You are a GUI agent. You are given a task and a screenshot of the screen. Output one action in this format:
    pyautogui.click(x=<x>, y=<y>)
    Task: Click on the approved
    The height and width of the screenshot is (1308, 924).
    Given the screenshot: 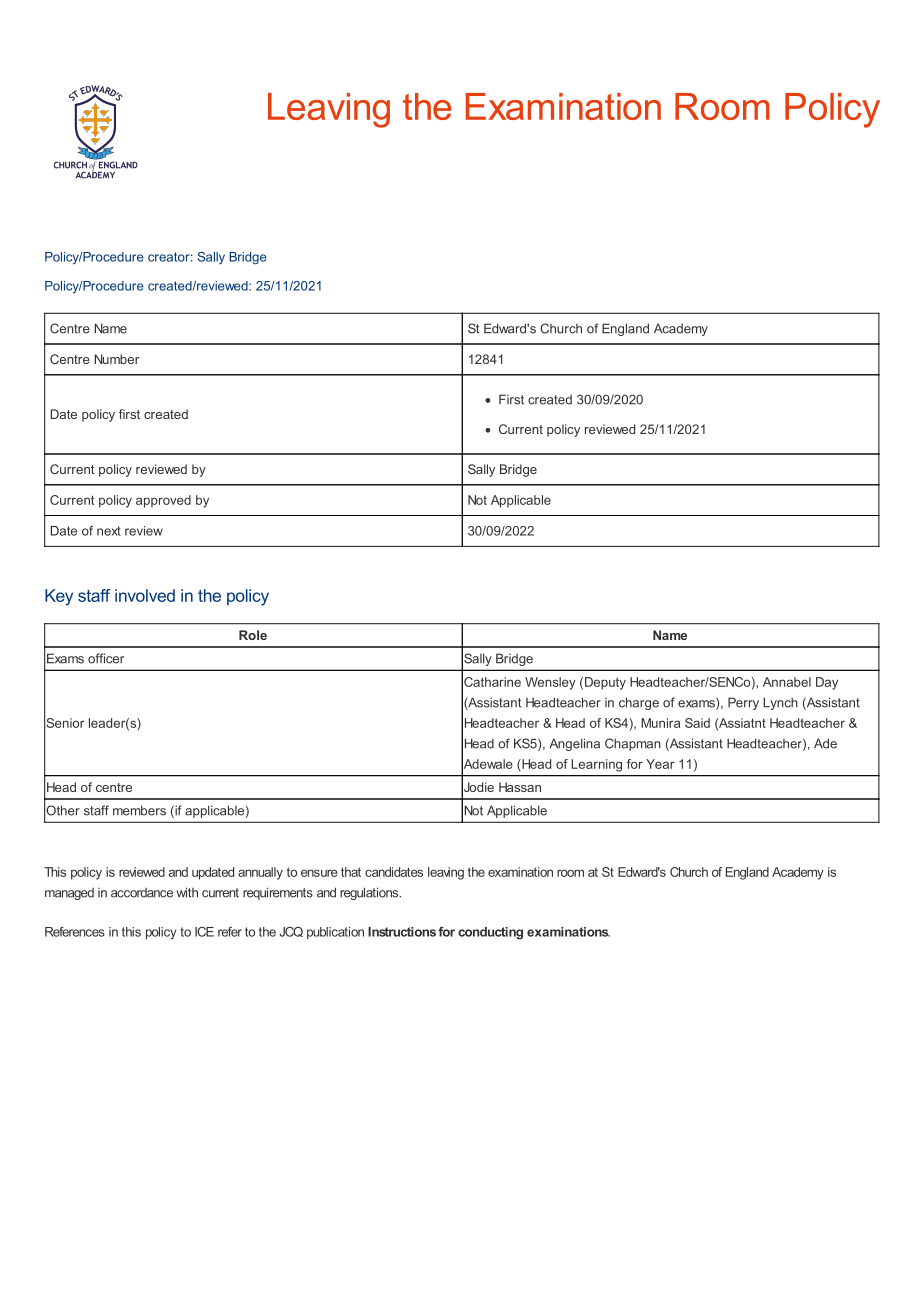 What is the action you would take?
    pyautogui.click(x=163, y=501)
